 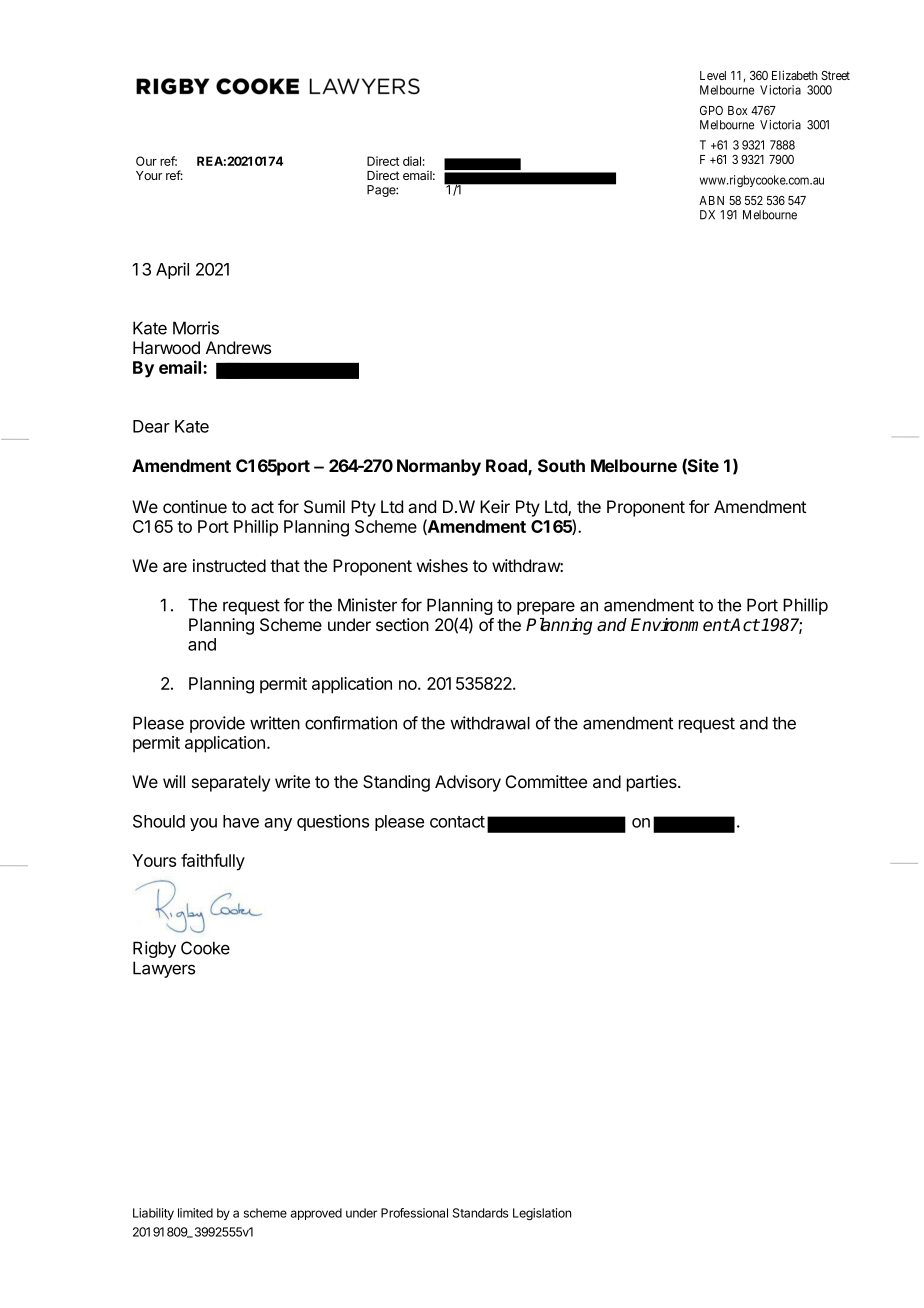 What do you see at coordinates (238, 347) in the screenshot?
I see `Andrews` at bounding box center [238, 347].
